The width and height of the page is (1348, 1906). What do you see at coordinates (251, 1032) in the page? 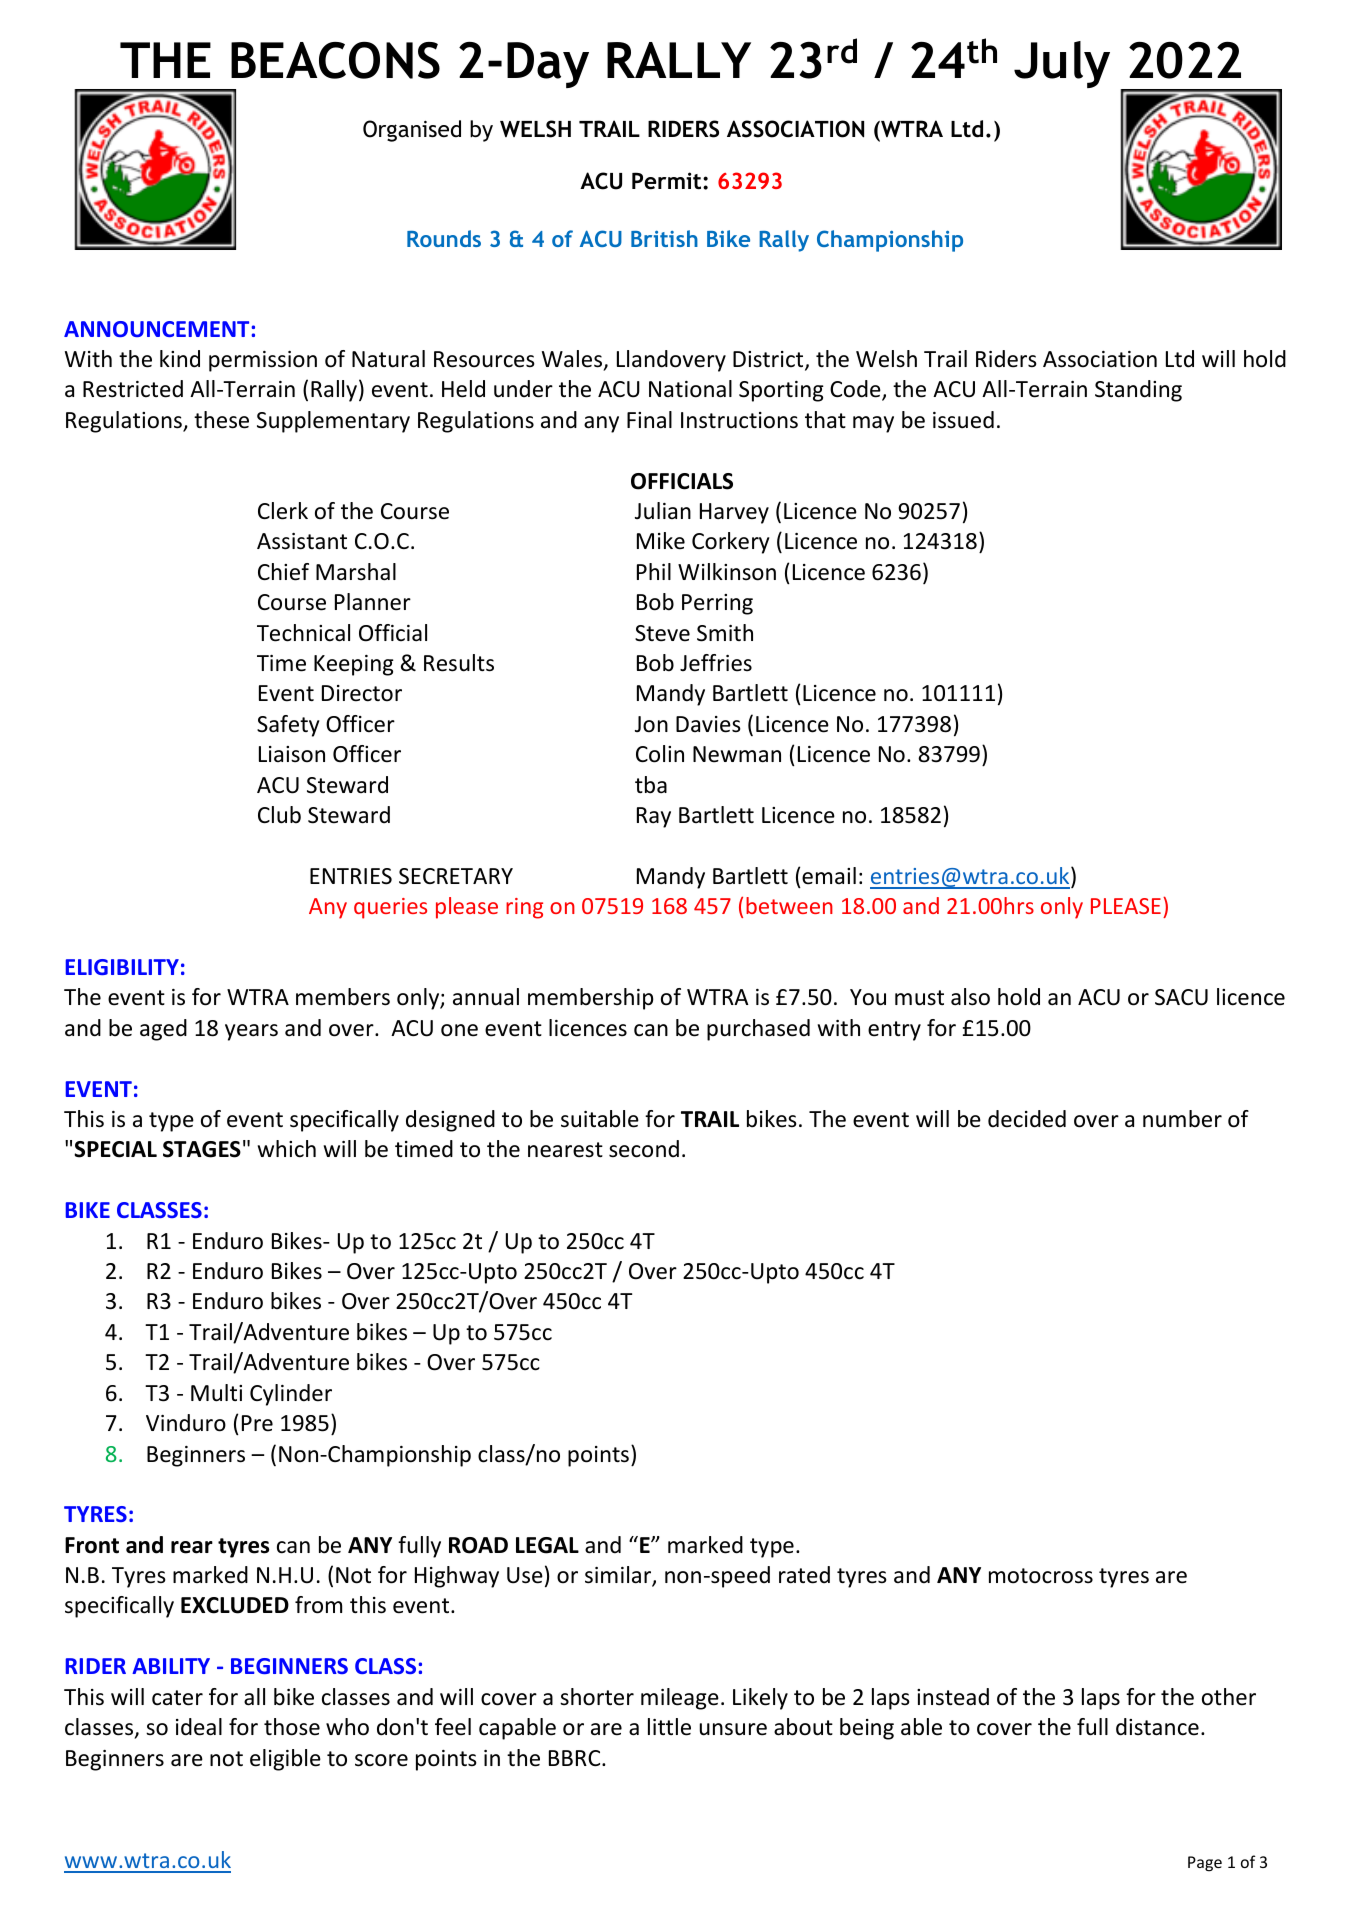
I see `years` at bounding box center [251, 1032].
